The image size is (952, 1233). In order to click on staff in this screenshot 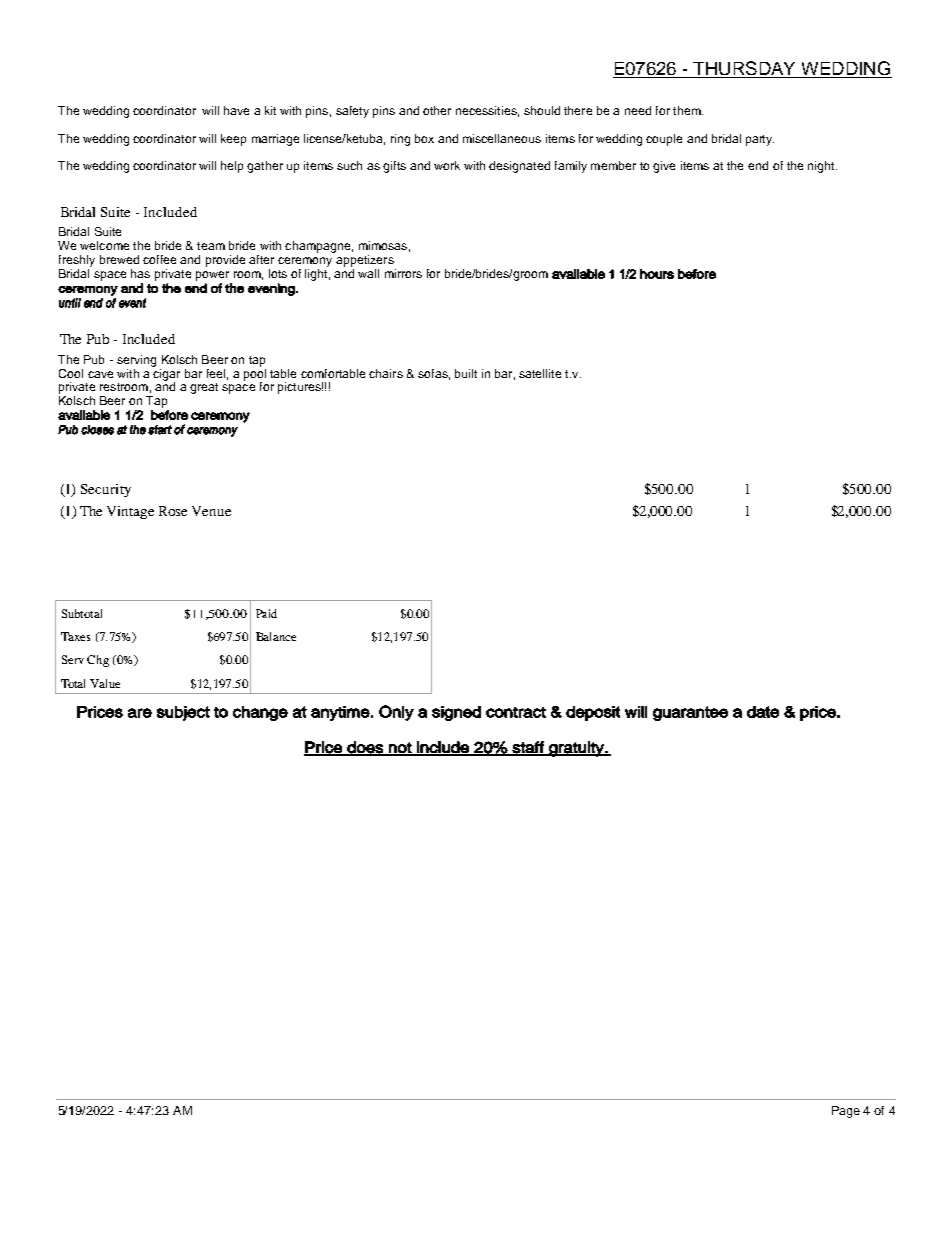, I will do `click(528, 748)`.
